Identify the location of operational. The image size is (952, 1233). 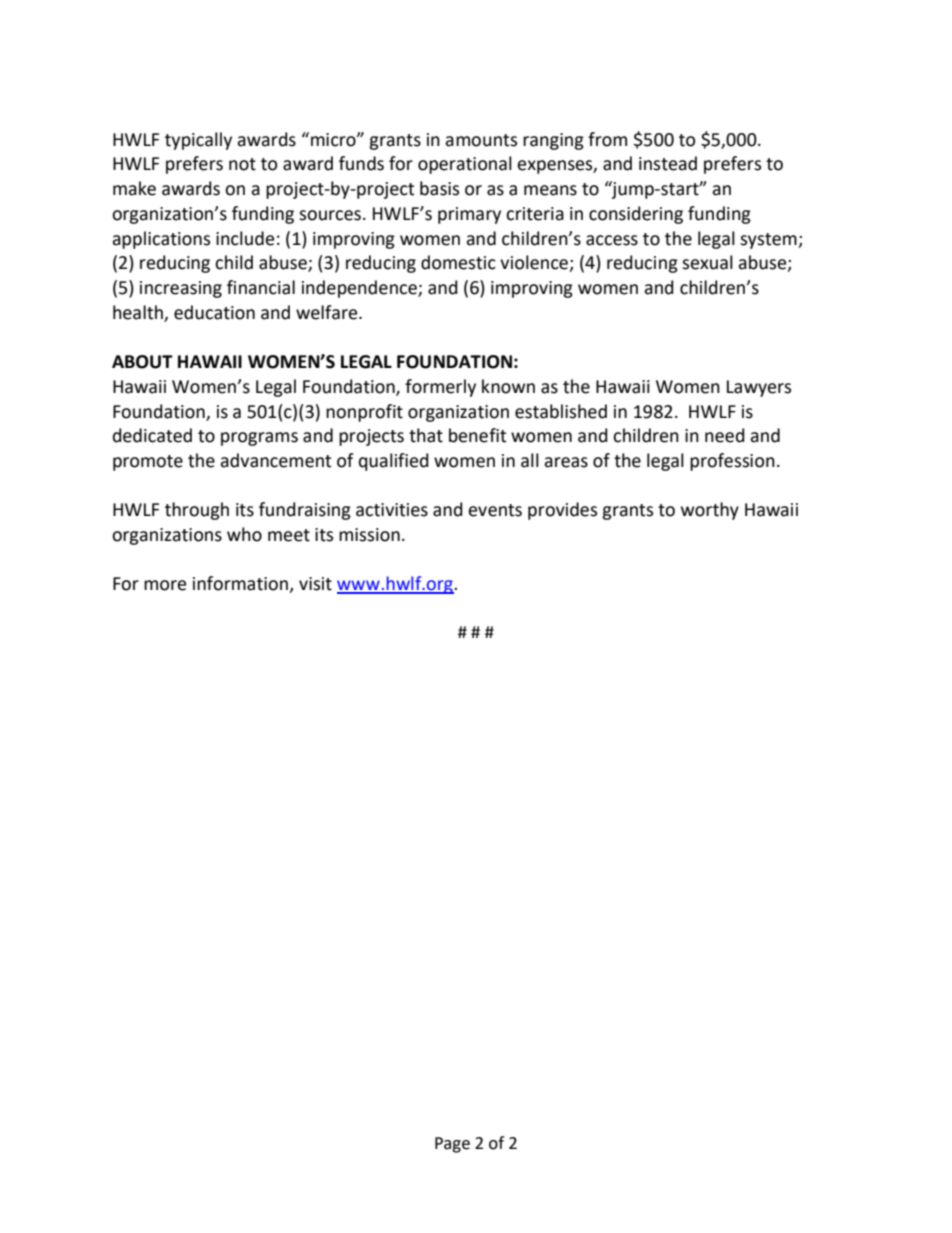
(465, 165).
